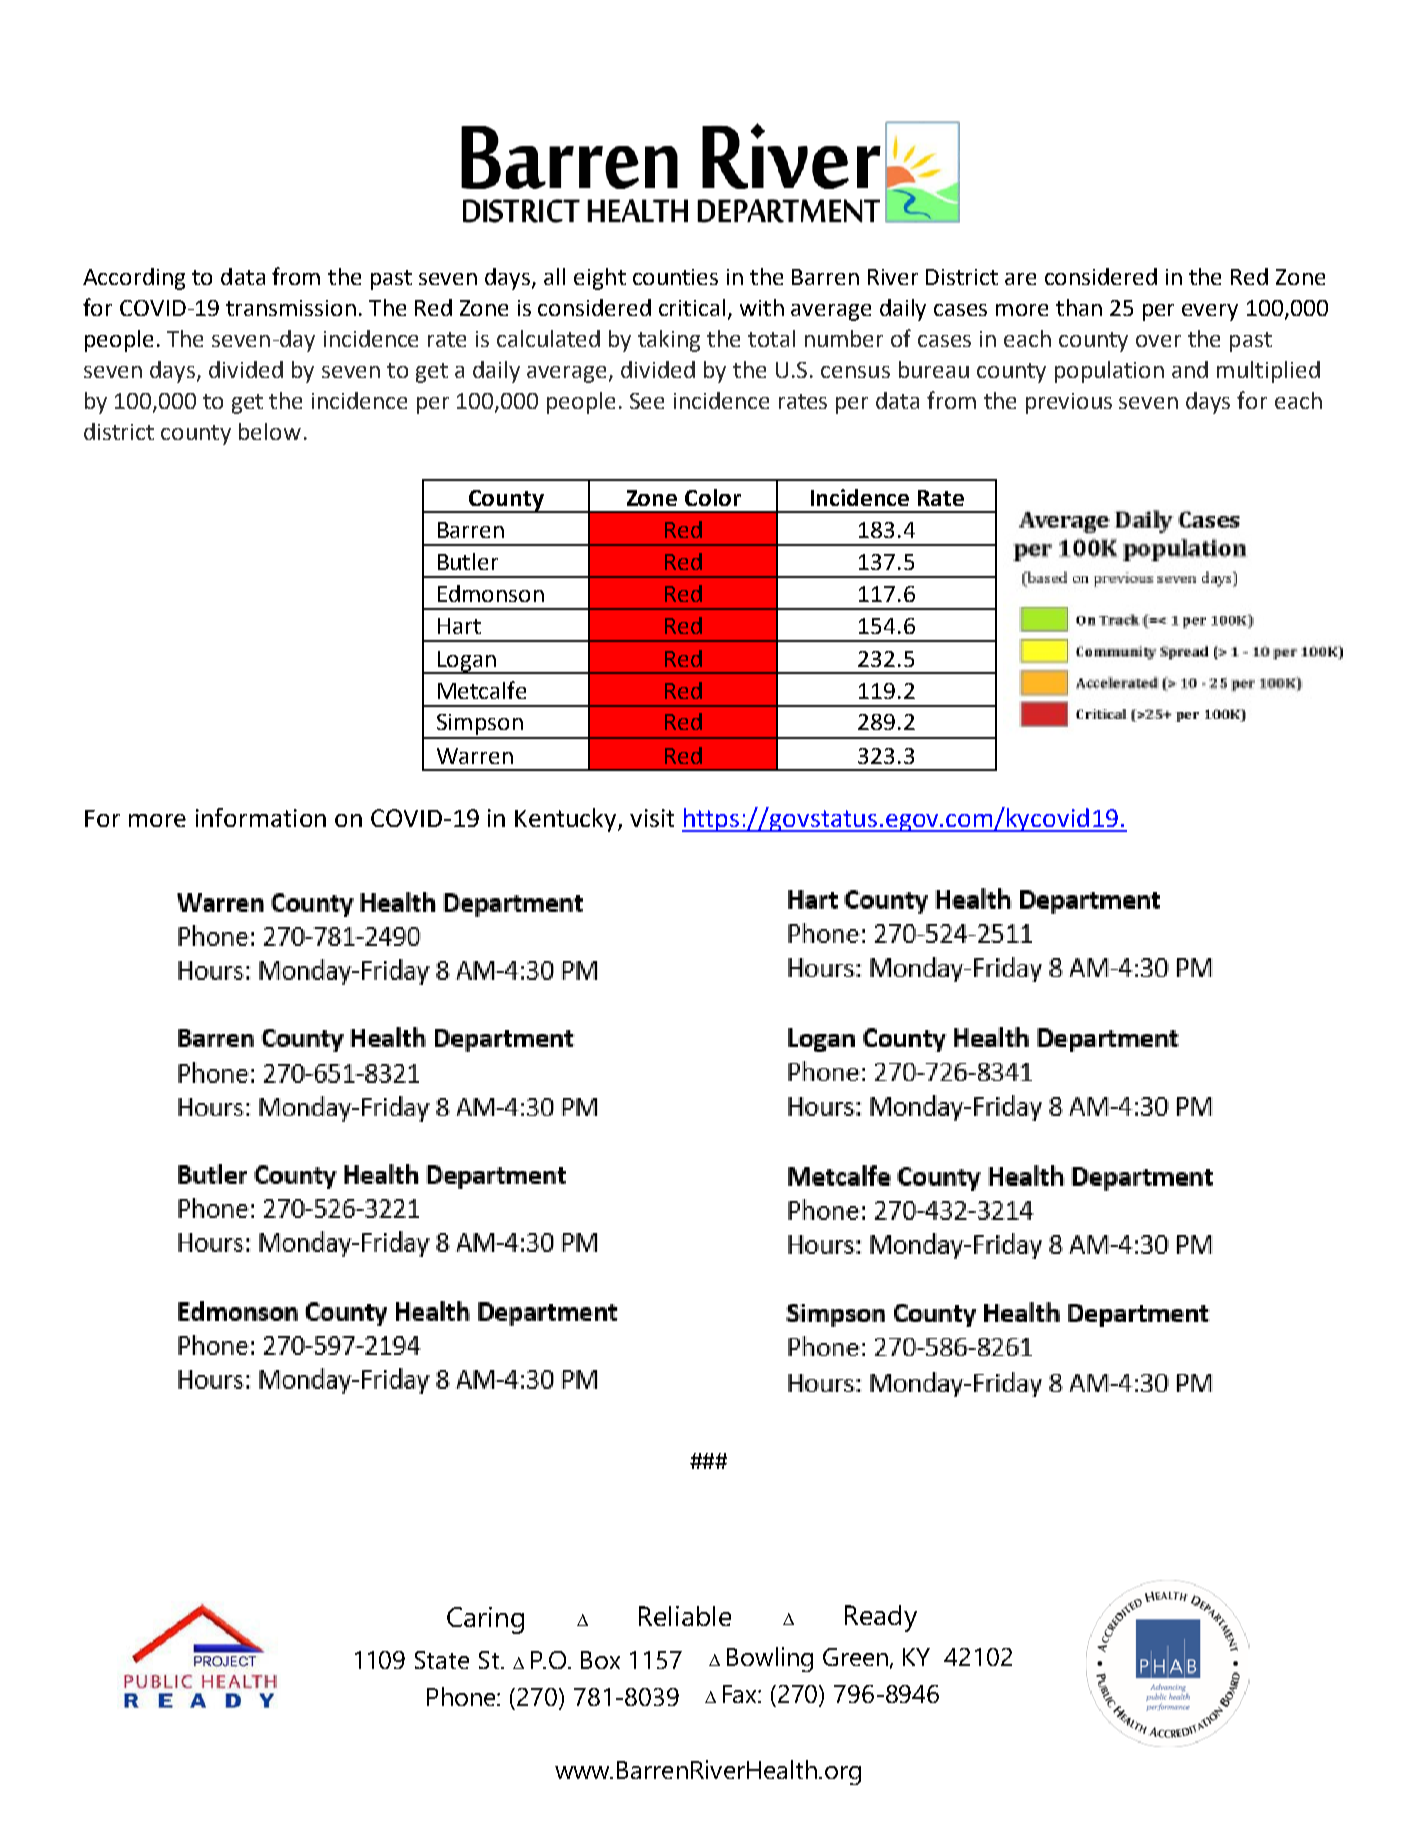 This document has width=1418, height=1835. Describe the element at coordinates (442, 1660) in the document. I see `State` at that location.
